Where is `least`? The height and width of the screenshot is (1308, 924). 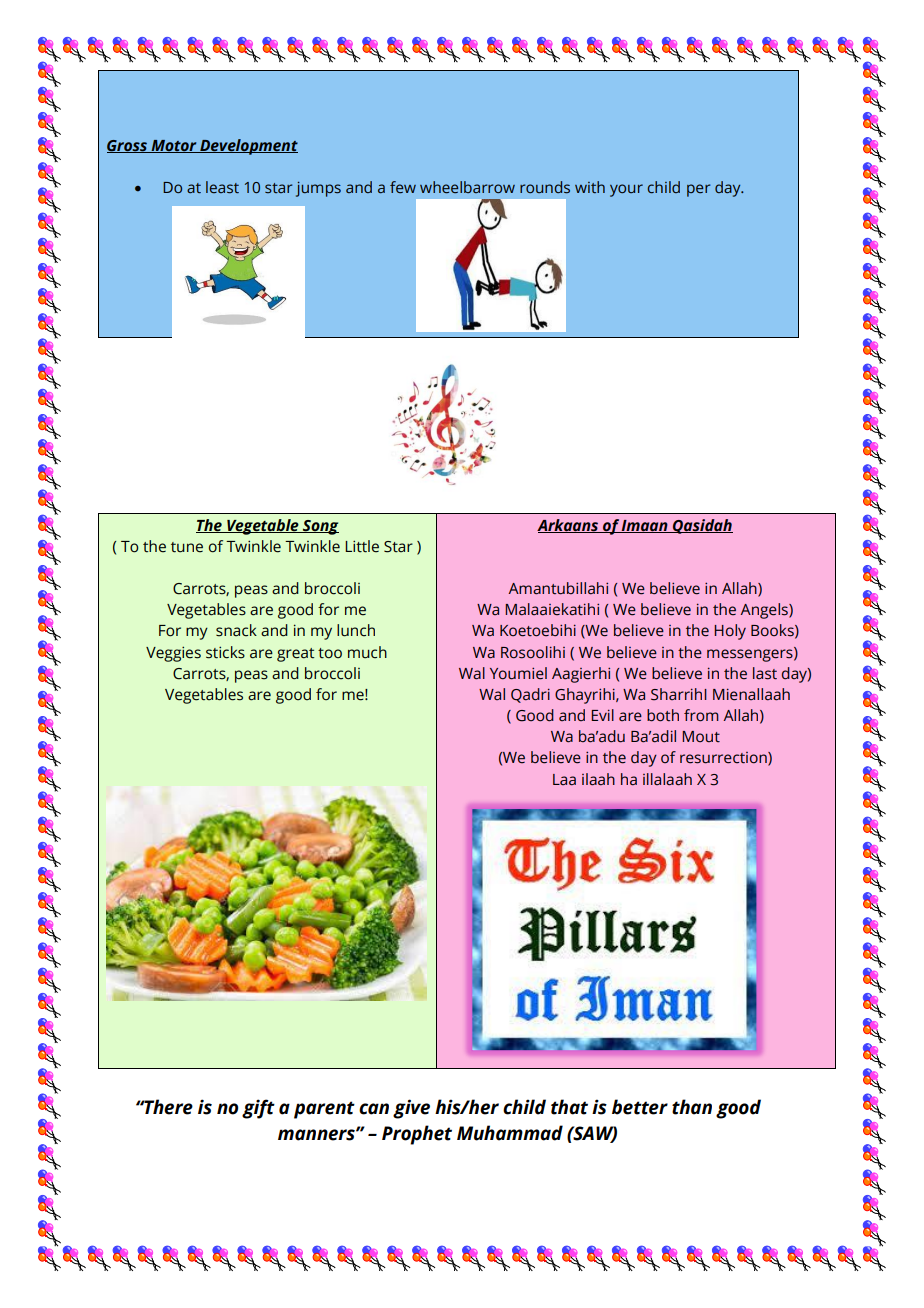
least is located at coordinates (222, 187).
